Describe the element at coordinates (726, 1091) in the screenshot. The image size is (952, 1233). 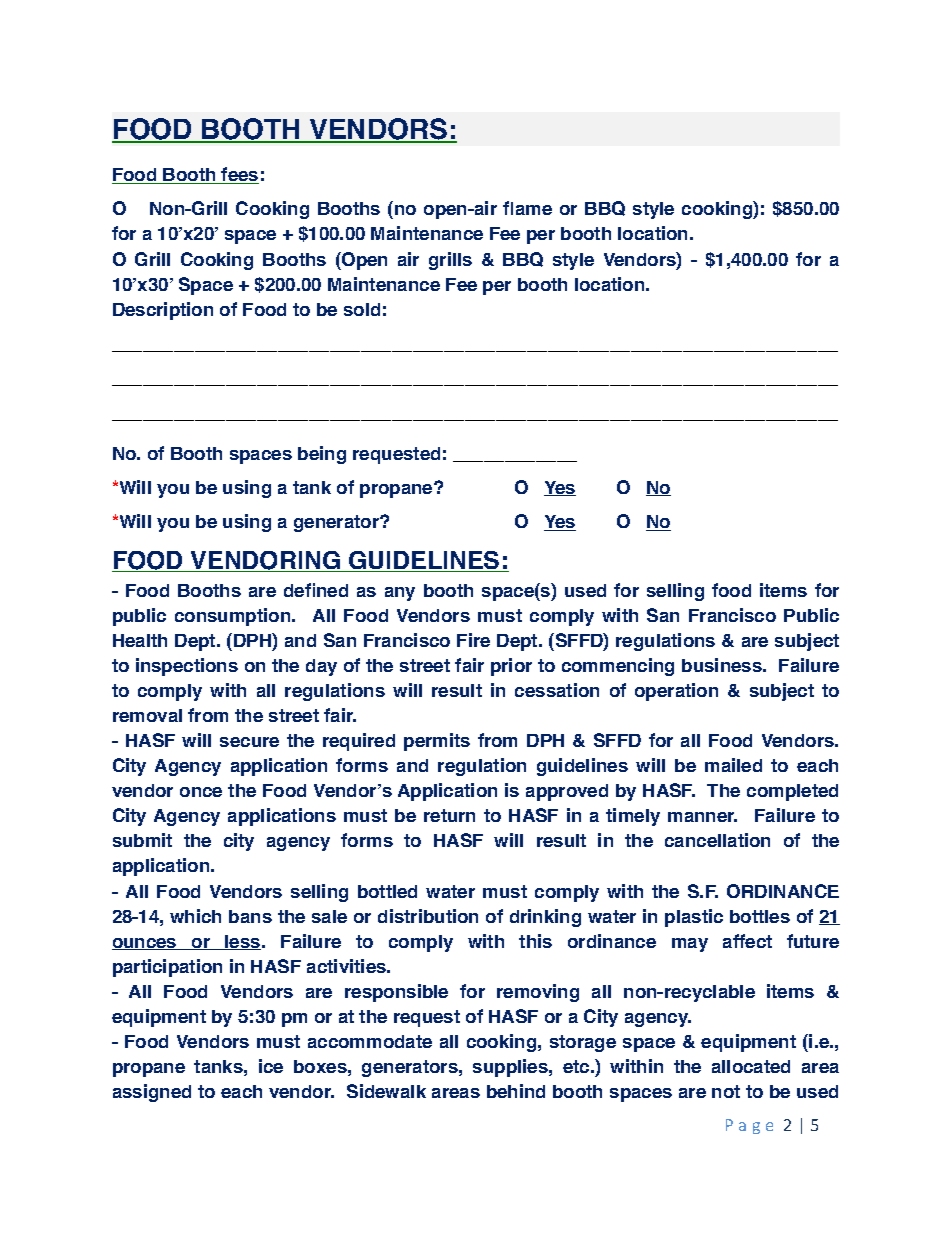
I see `not` at that location.
